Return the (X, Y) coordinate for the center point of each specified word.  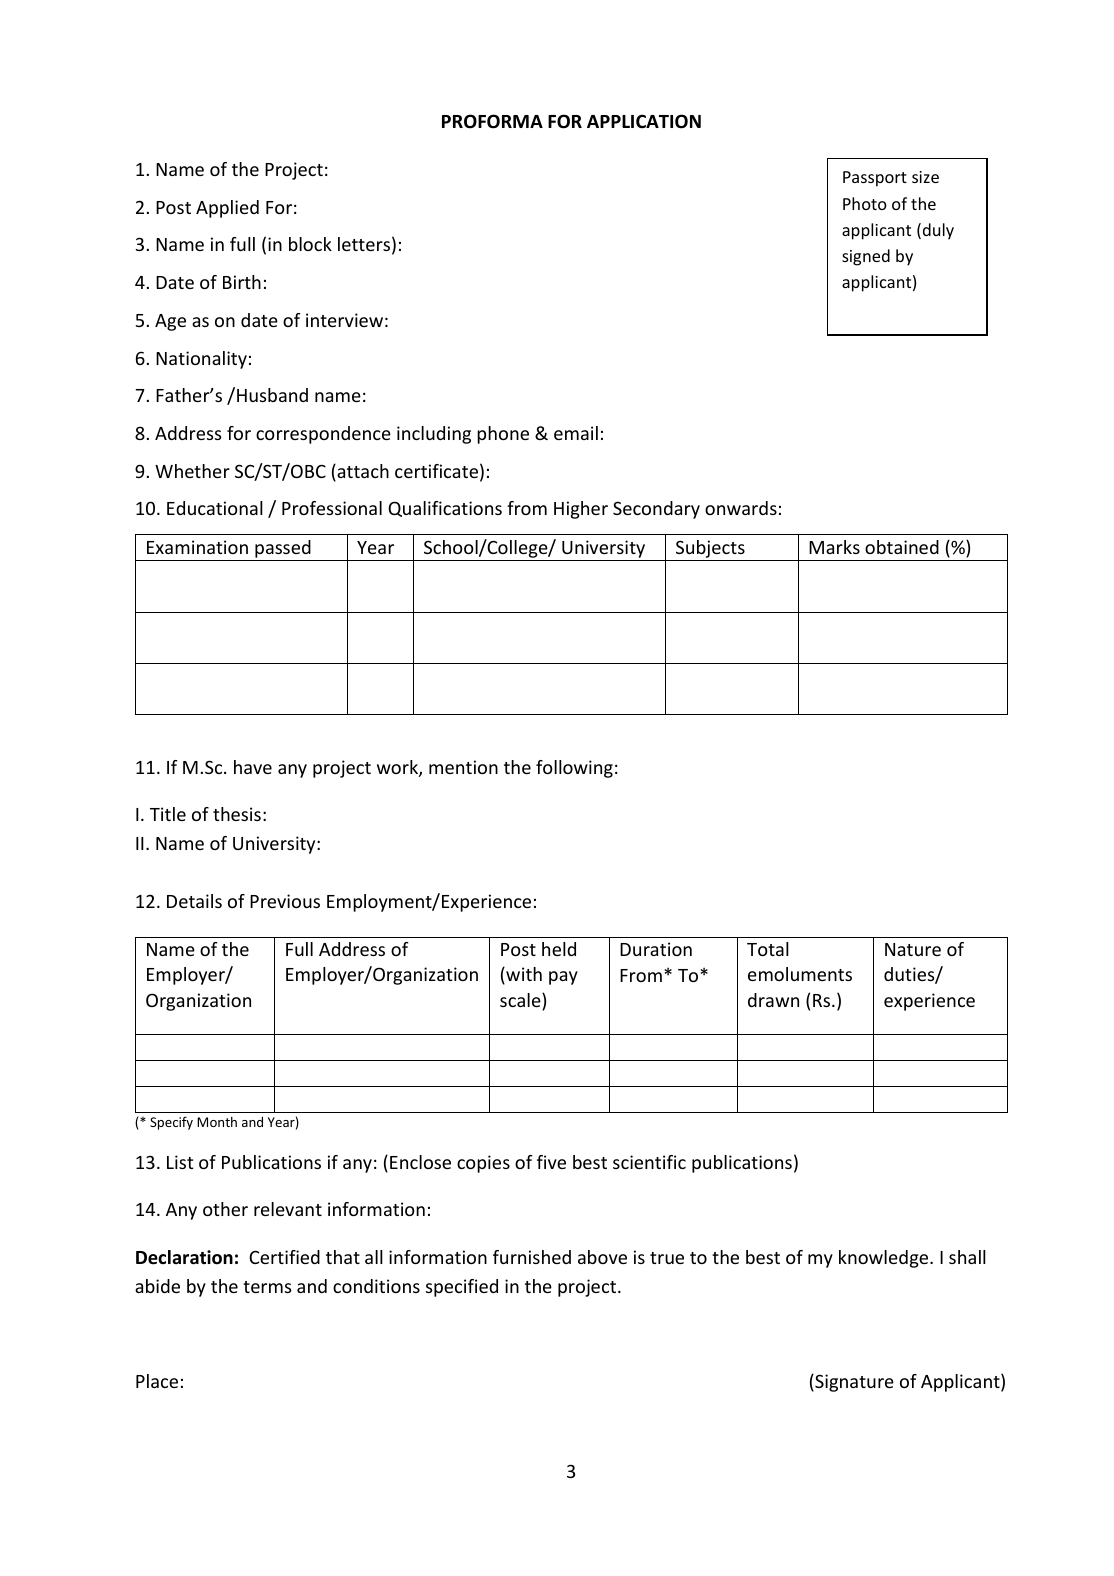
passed (283, 550)
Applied (227, 209)
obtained (902, 547)
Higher (581, 510)
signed (866, 257)
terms (267, 1287)
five (551, 1162)
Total (768, 949)
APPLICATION (644, 121)
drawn (773, 1000)
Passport (875, 179)
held (559, 949)
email (576, 433)
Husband (272, 395)
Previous (285, 901)
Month (217, 1122)
